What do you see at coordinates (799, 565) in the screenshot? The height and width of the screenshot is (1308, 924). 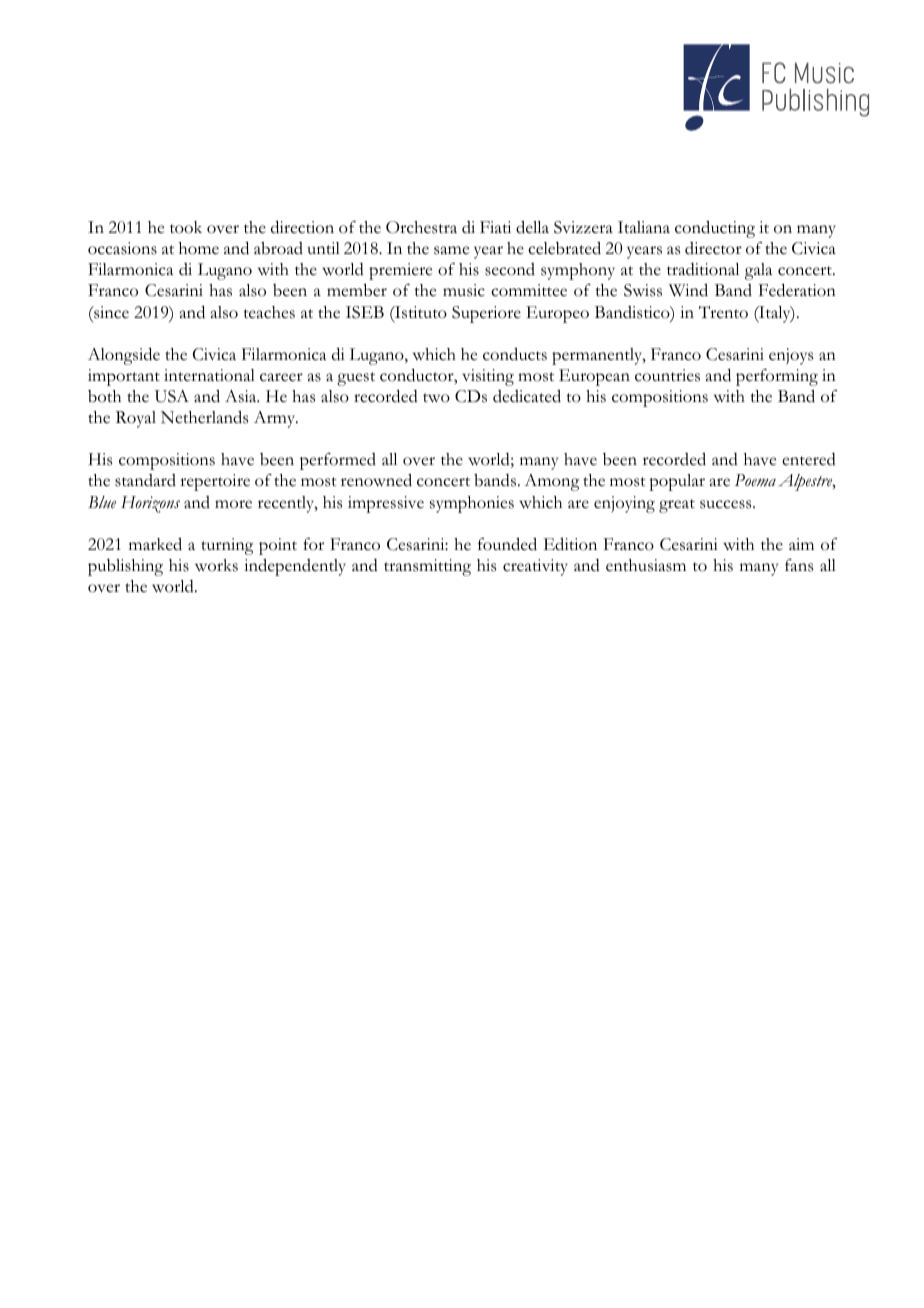 I see `fans` at bounding box center [799, 565].
